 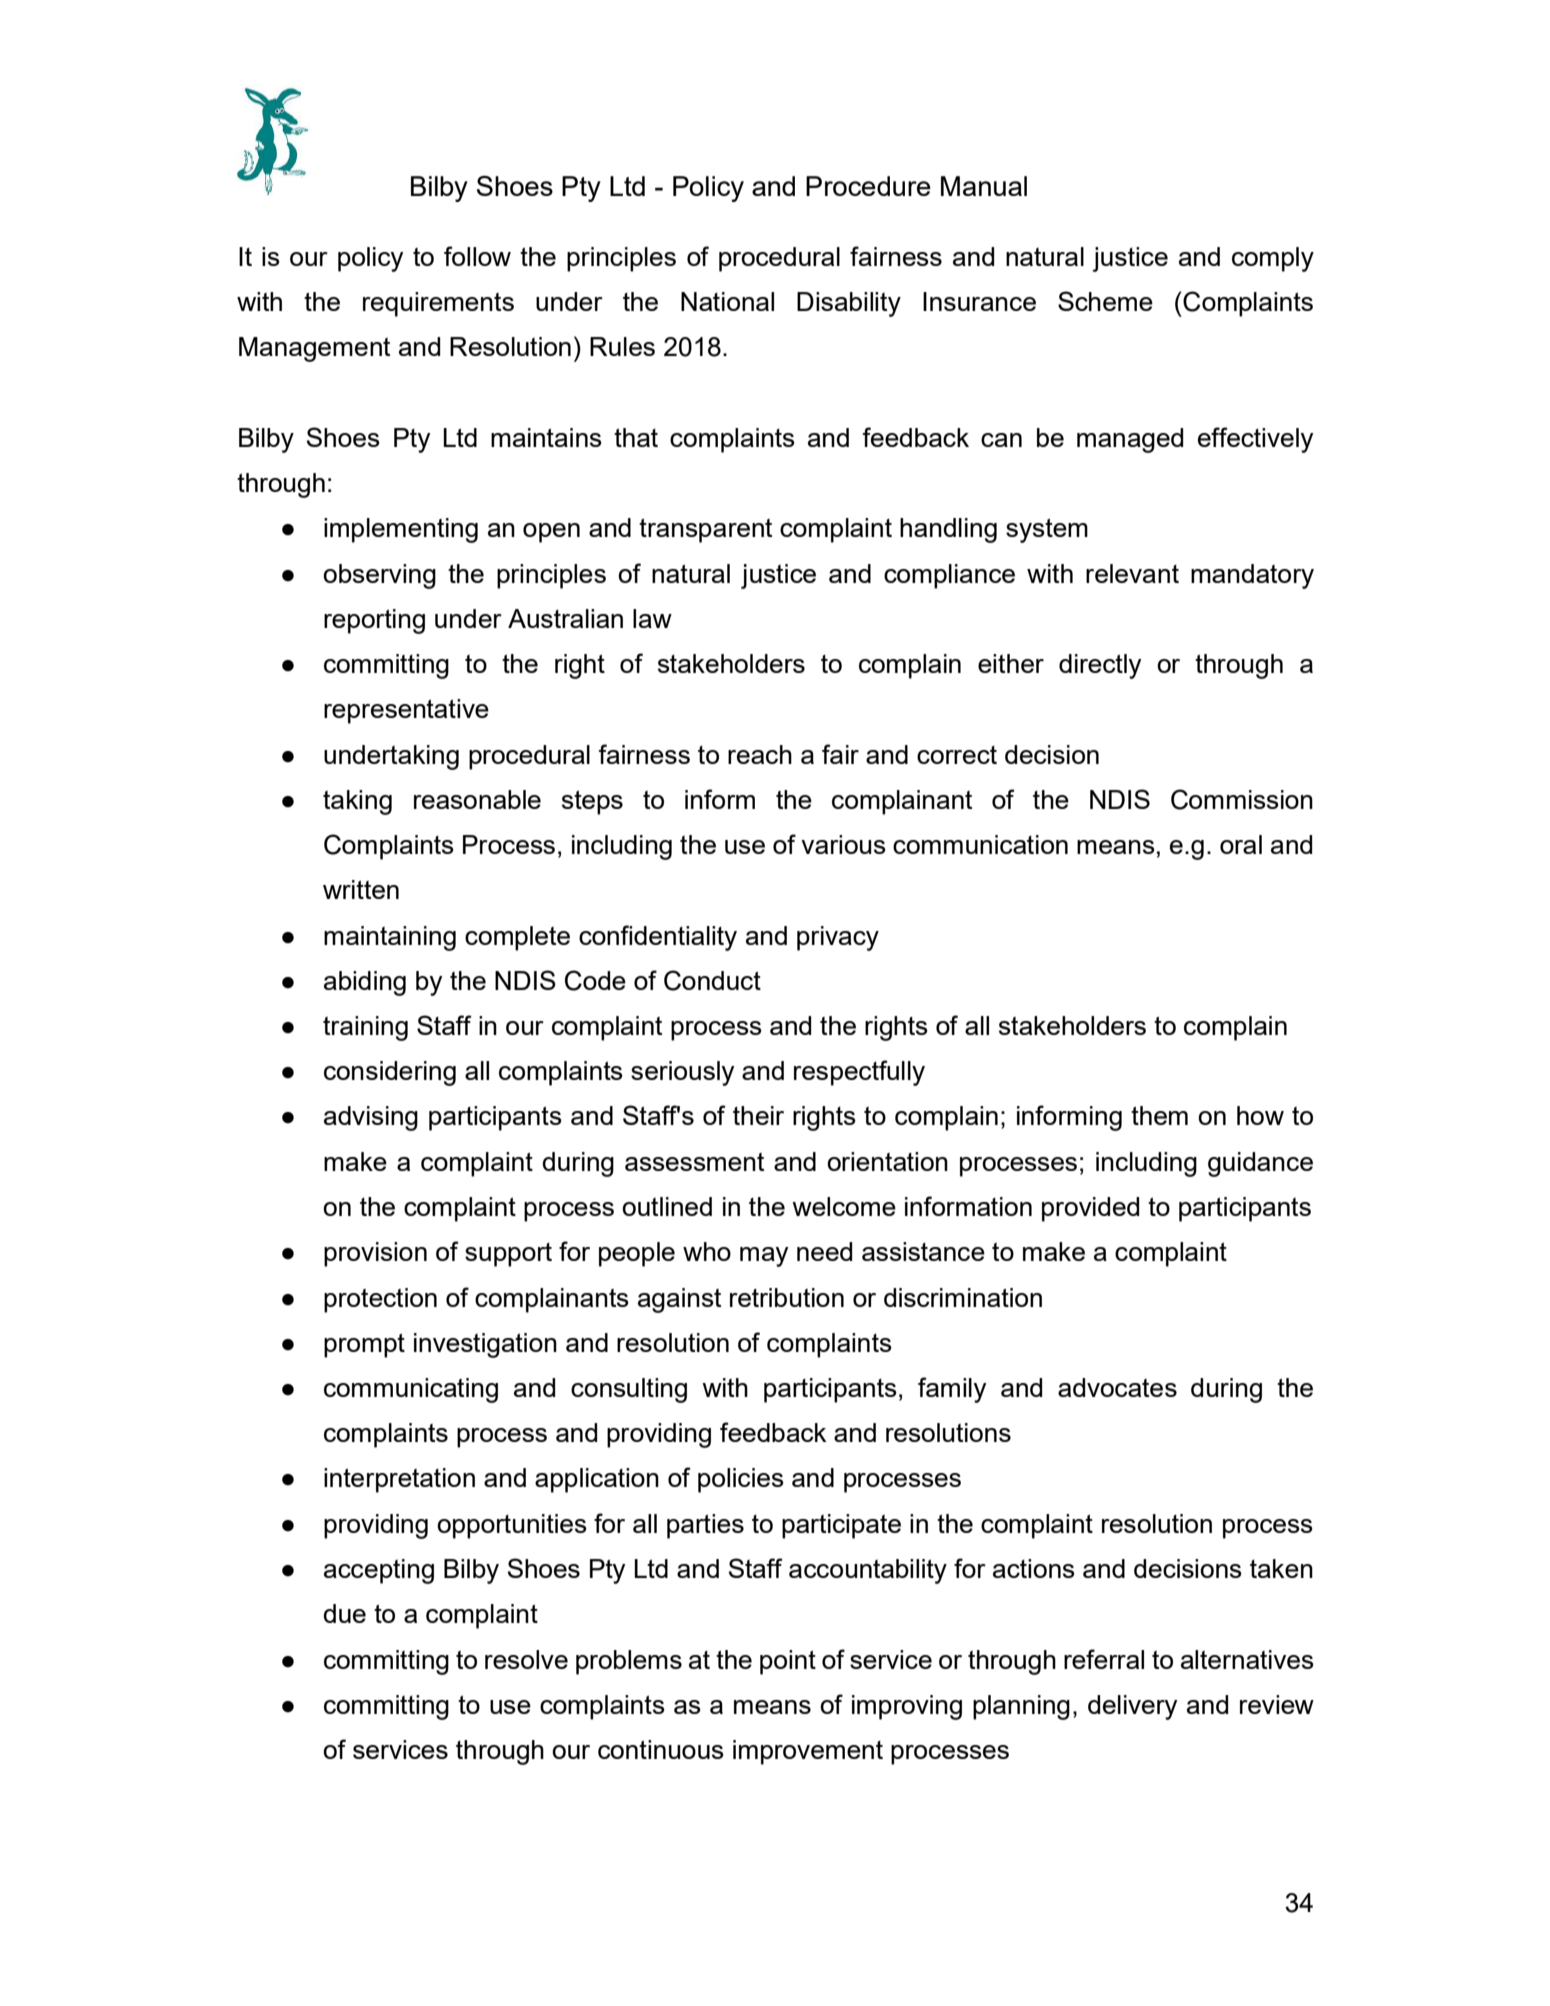 What do you see at coordinates (526, 1659) in the screenshot?
I see `resolve` at bounding box center [526, 1659].
